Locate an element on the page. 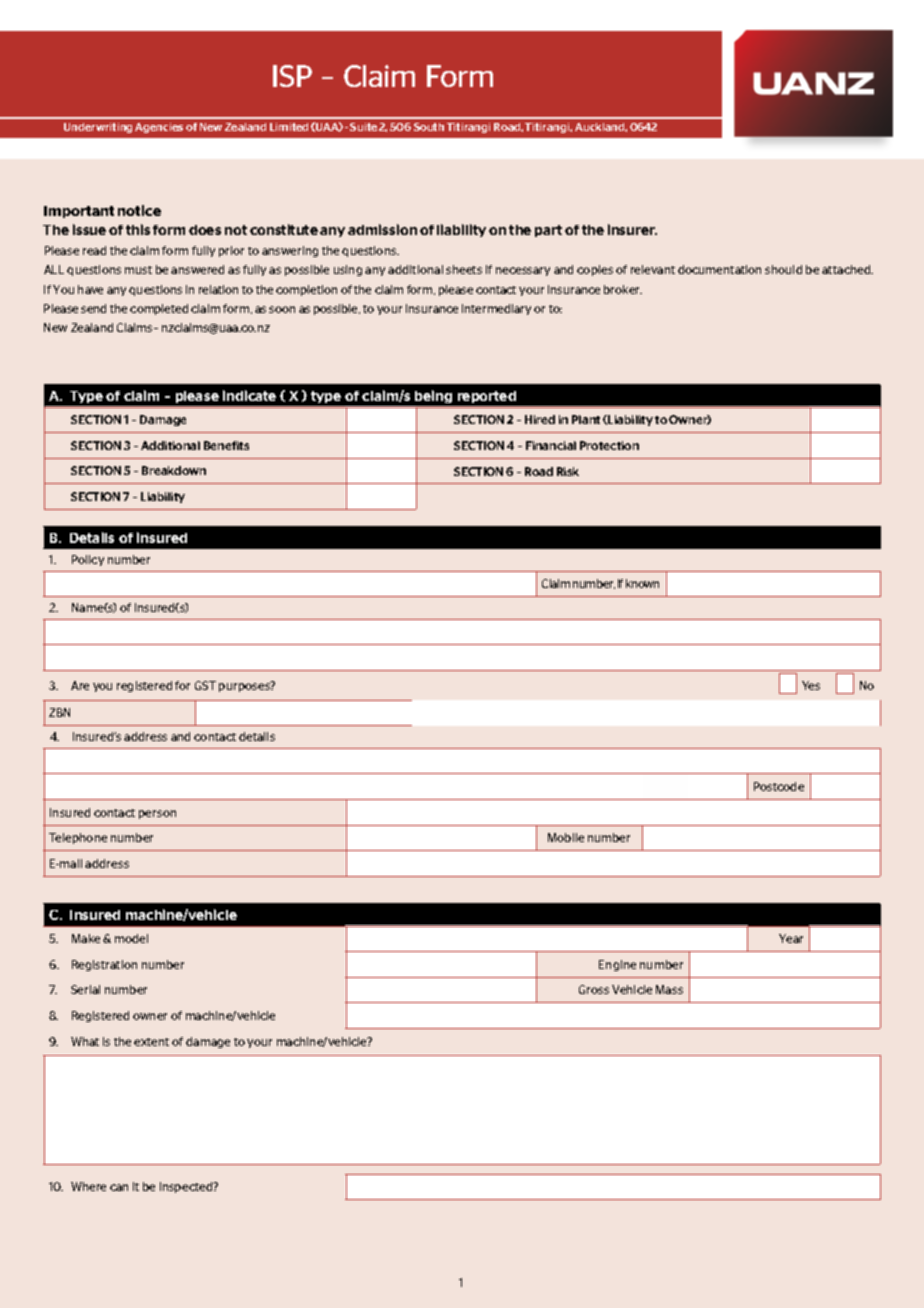 The width and height of the image is (924, 1308). model is located at coordinates (131, 938).
